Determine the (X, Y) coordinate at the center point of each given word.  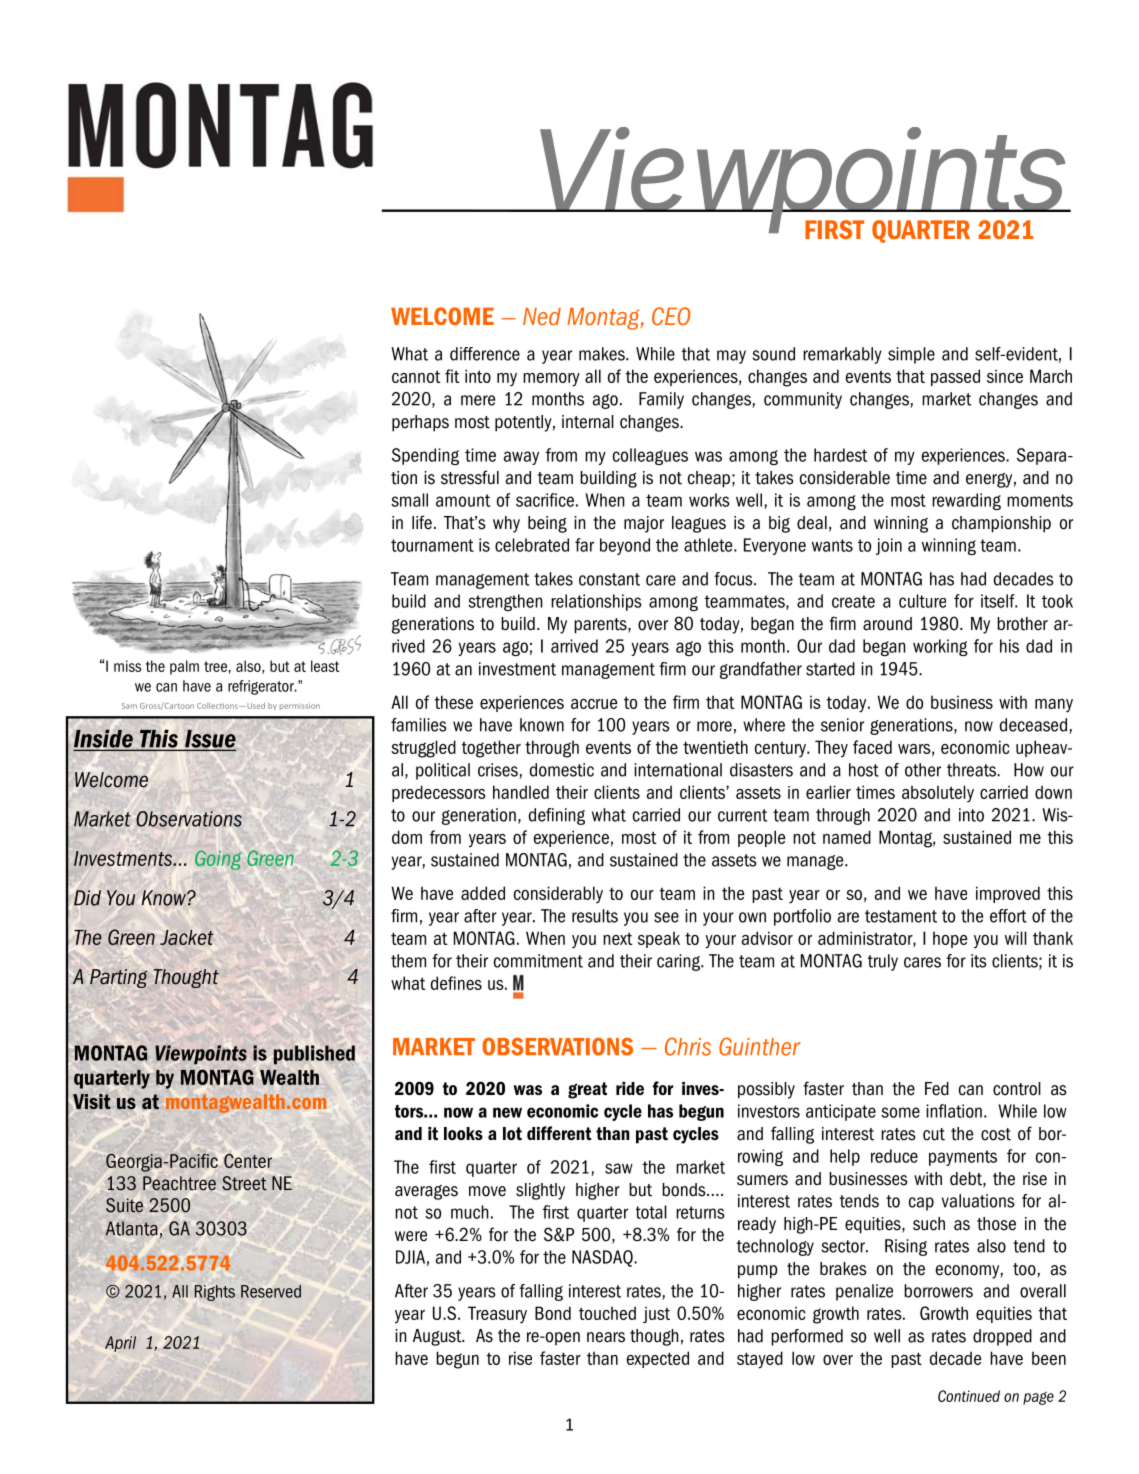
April (120, 1344)
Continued (969, 1396)
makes (603, 354)
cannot (416, 376)
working (940, 647)
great (587, 1090)
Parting (118, 978)
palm (184, 667)
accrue (594, 704)
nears (606, 1337)
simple (911, 355)
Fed (937, 1089)
